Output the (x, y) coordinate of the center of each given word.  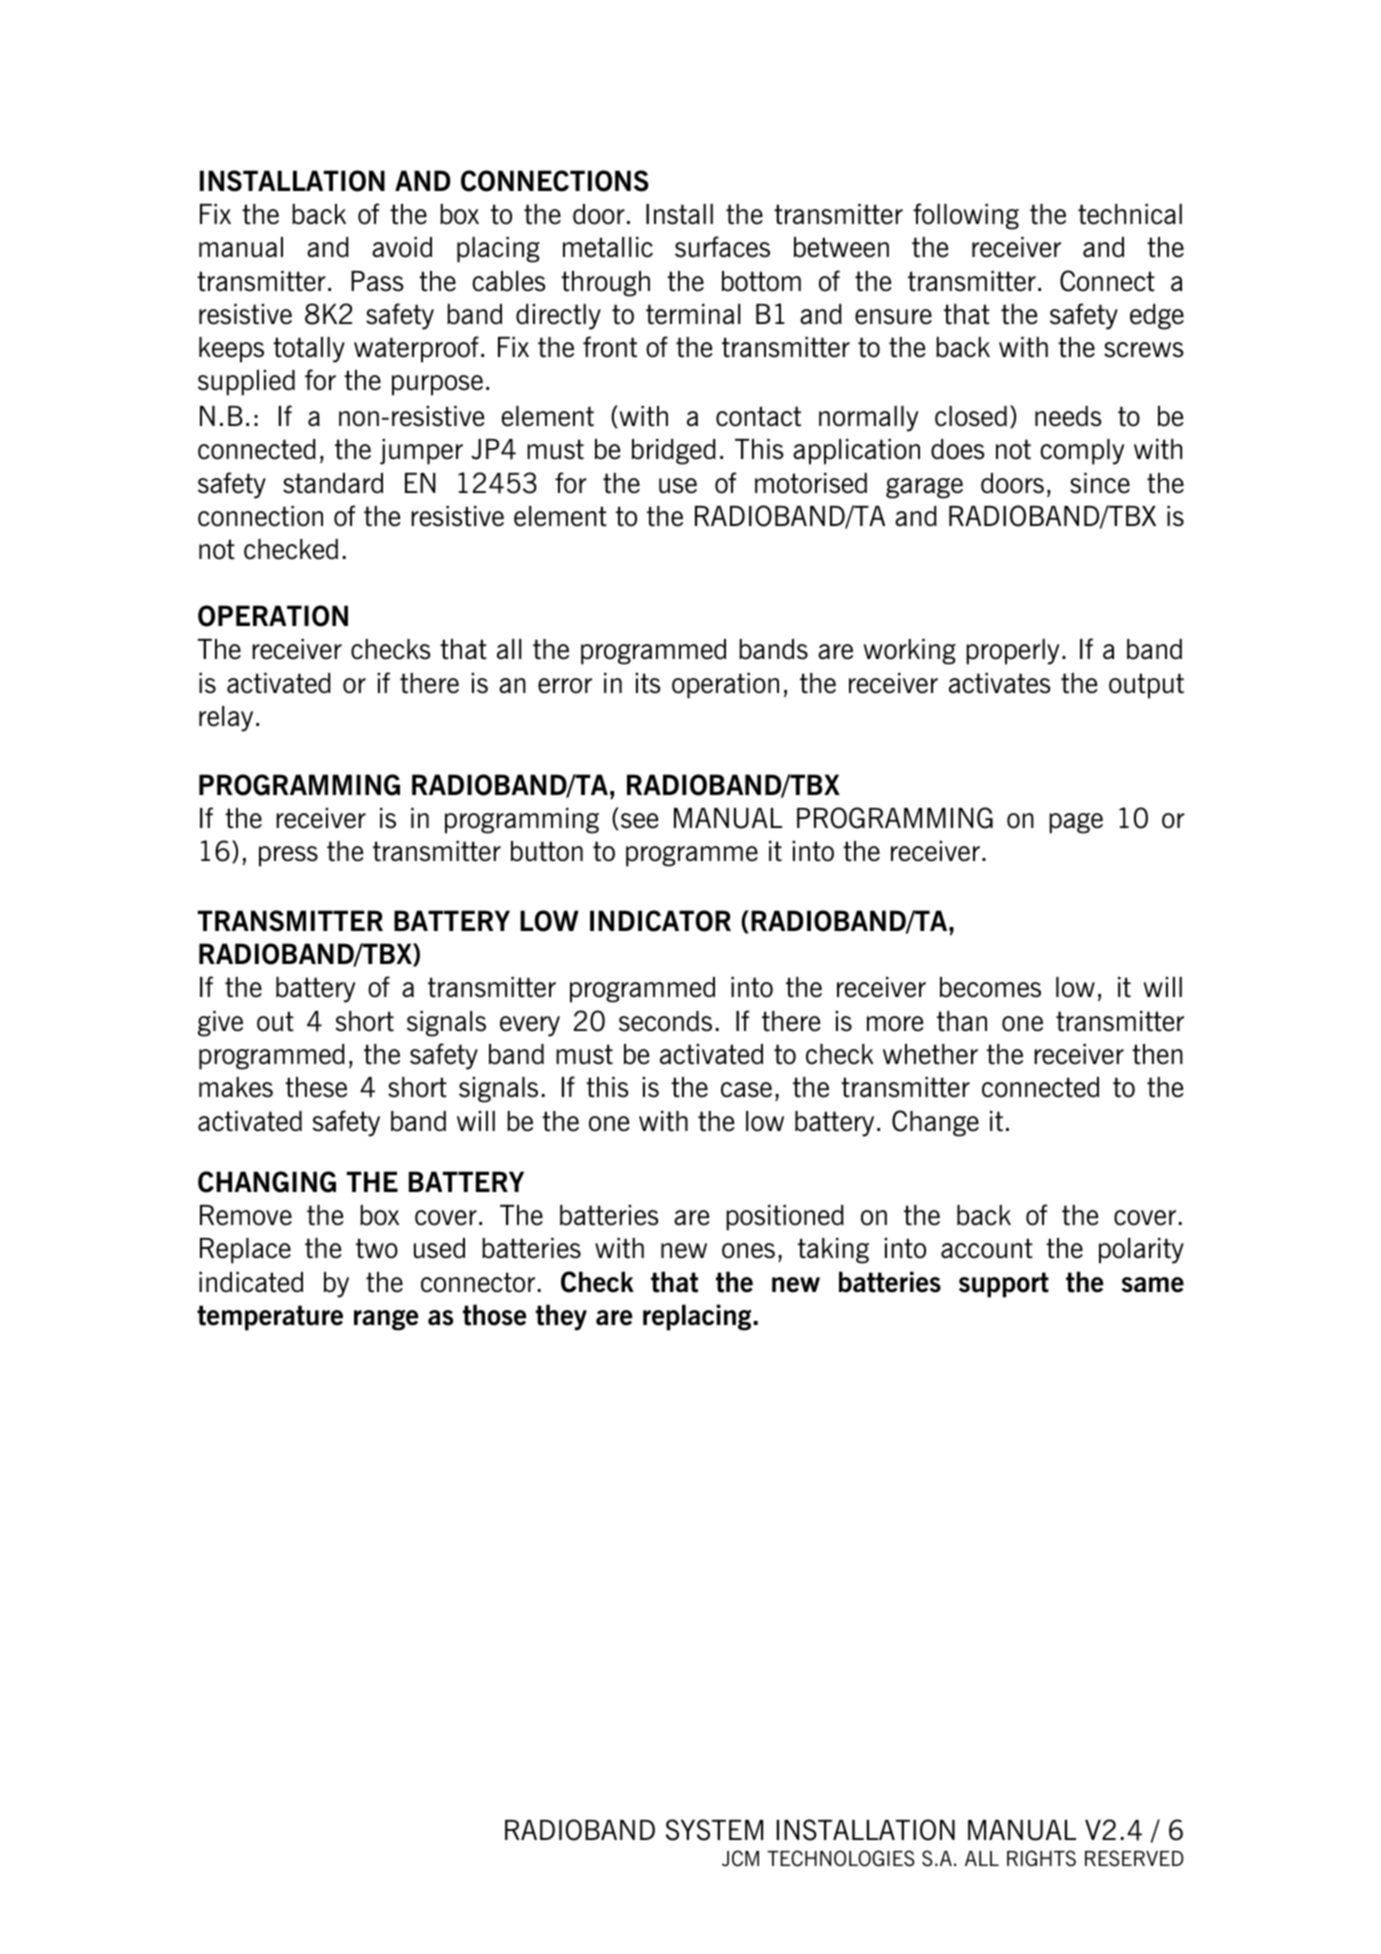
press (288, 856)
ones (748, 1251)
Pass (377, 281)
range (386, 1320)
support (1004, 1285)
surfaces (722, 247)
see (638, 821)
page (1076, 823)
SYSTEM (714, 1830)
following (966, 216)
